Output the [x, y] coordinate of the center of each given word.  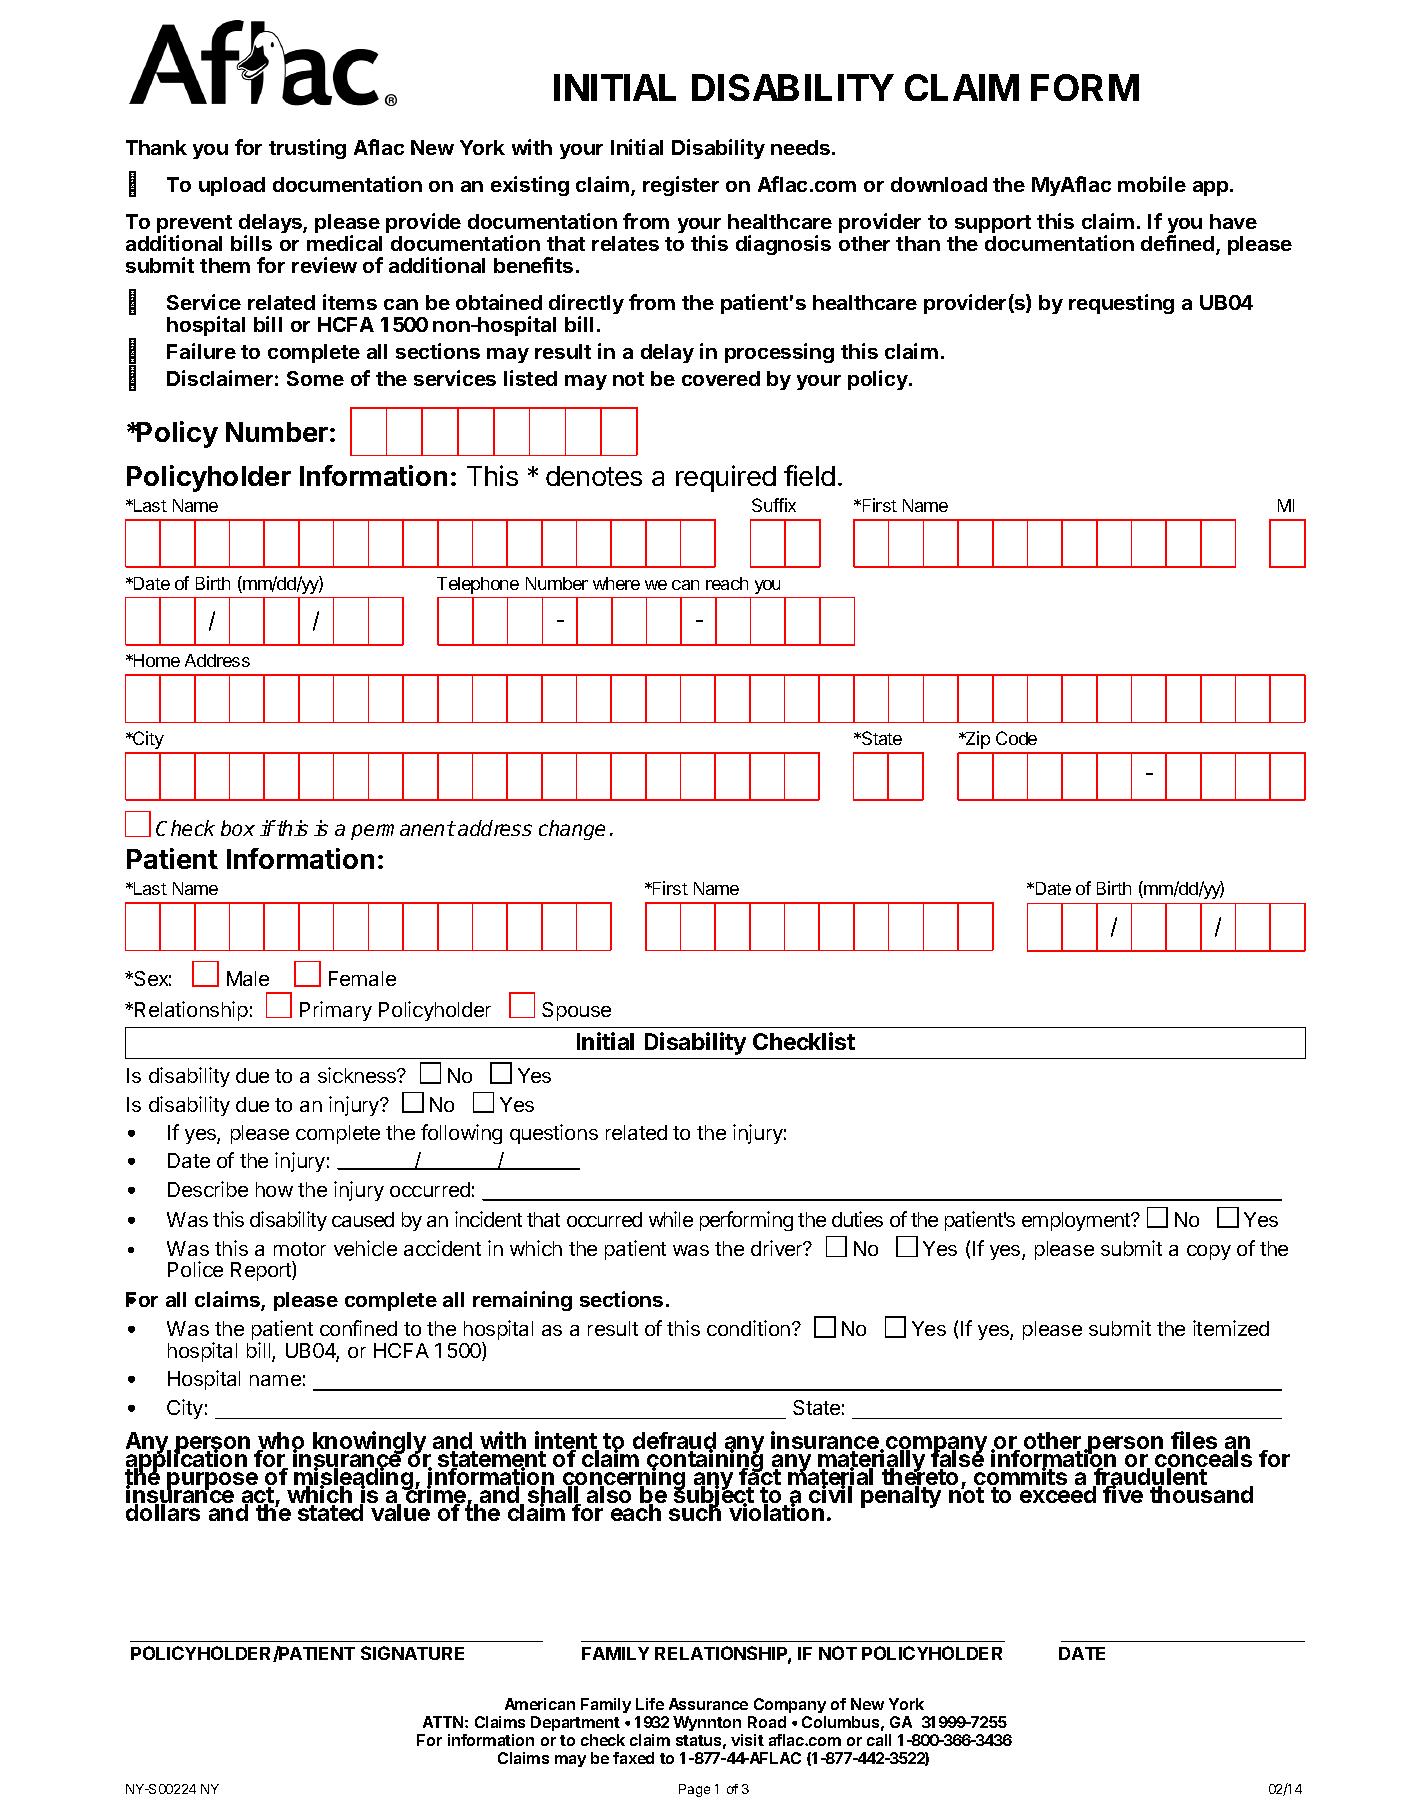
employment [1077, 1221]
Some [315, 378]
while [671, 1219]
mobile [1152, 184]
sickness [358, 1075]
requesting [1121, 304]
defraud [674, 1442]
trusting [307, 149]
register [681, 186]
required [726, 478]
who [280, 1442]
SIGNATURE [412, 1653]
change [572, 830]
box [238, 828]
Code [1016, 738]
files [1194, 1440]
